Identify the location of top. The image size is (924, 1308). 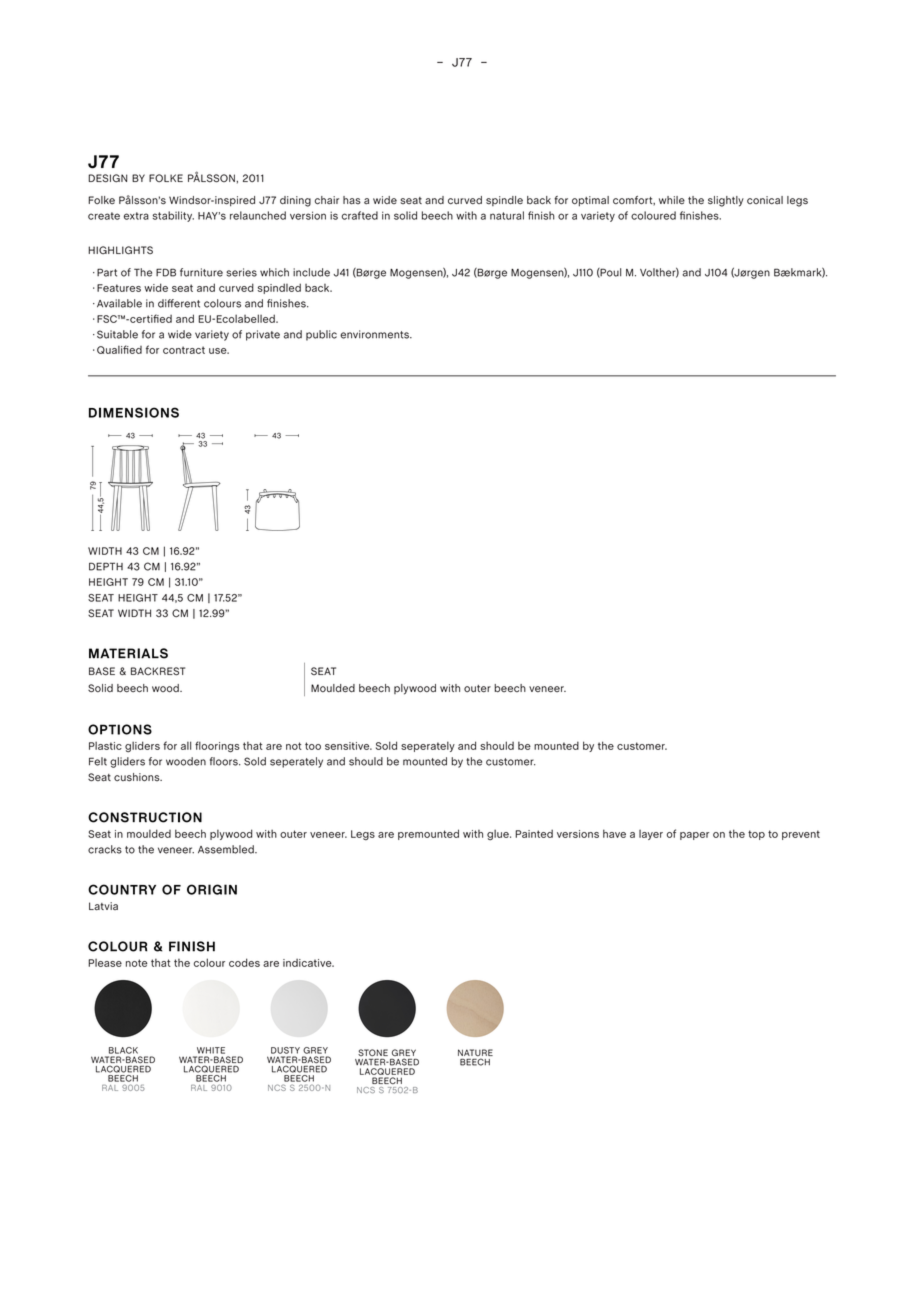
(756, 835).
